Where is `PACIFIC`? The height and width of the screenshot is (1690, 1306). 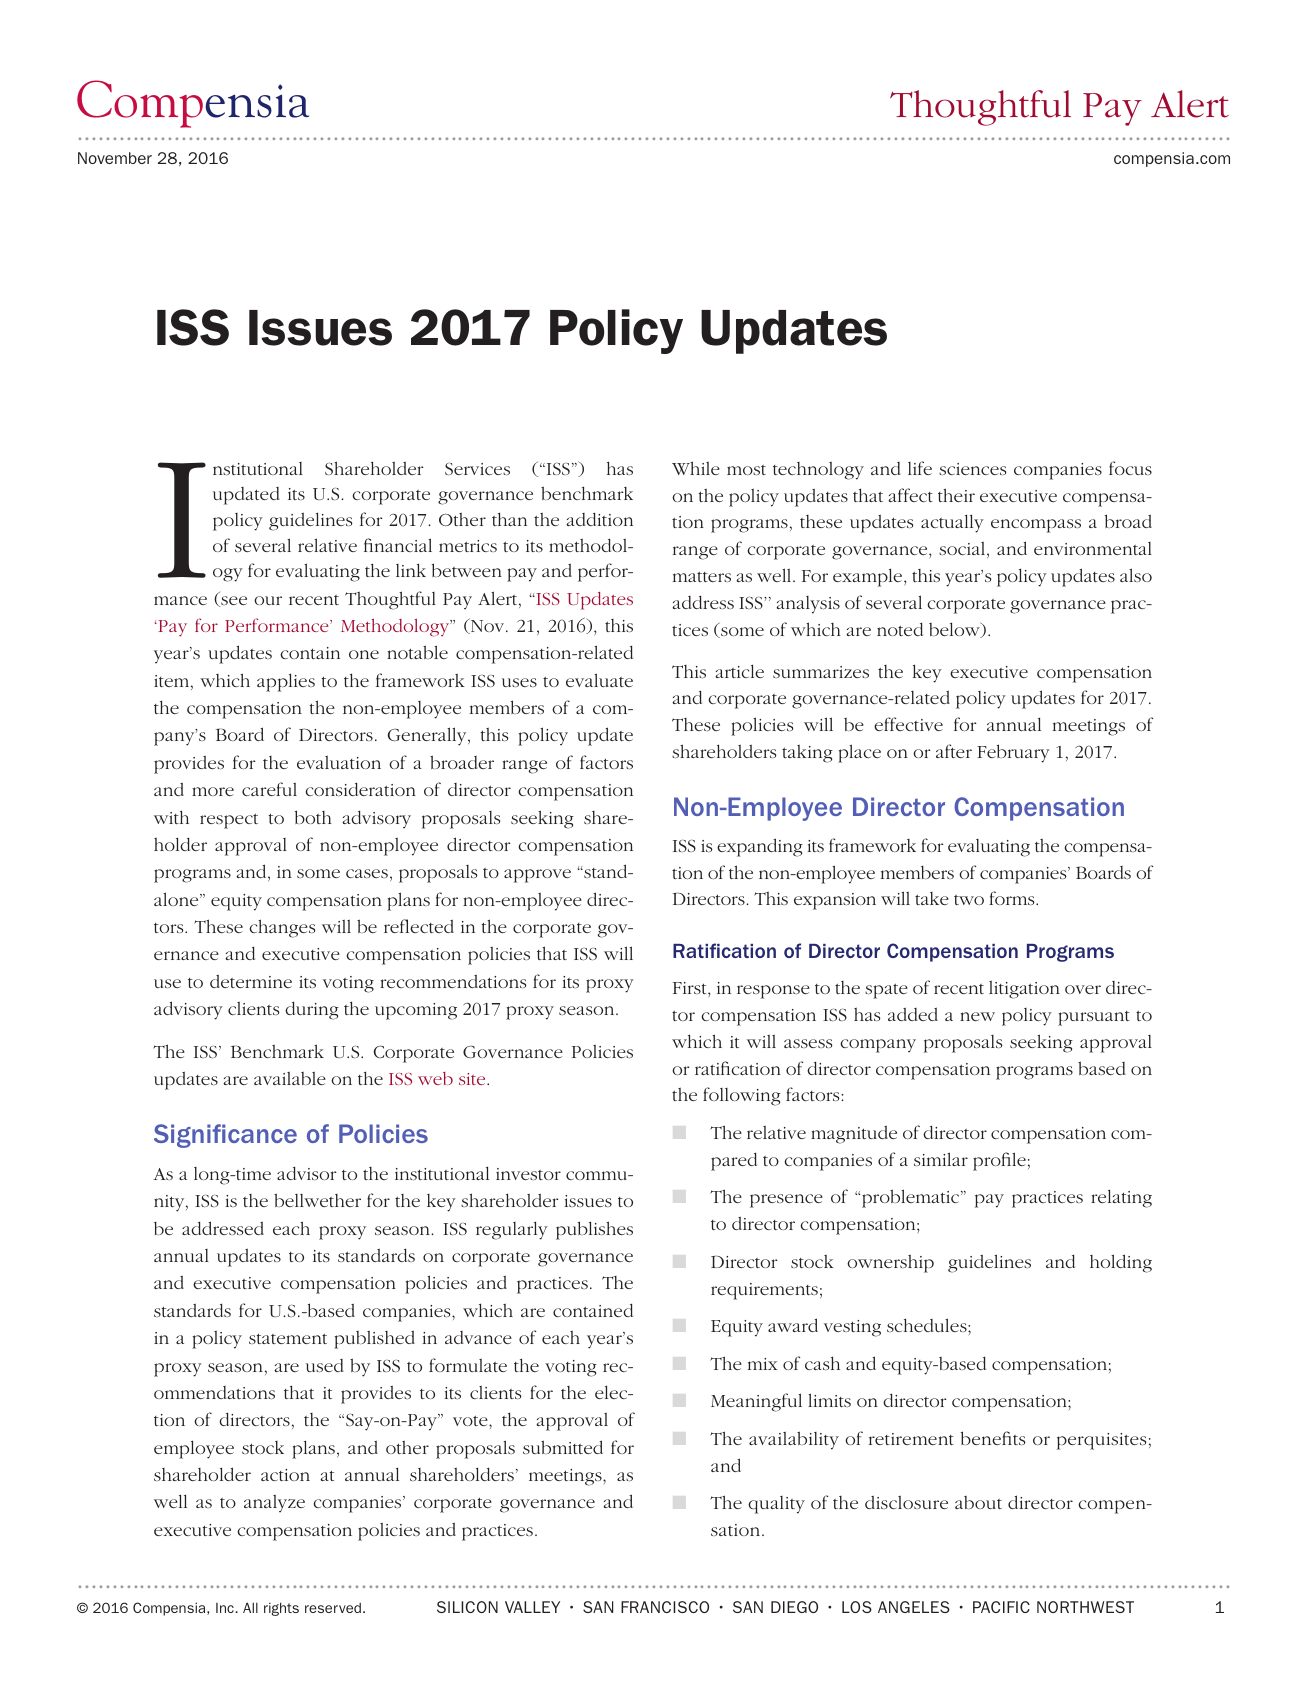
PACIFIC is located at coordinates (1001, 1607).
